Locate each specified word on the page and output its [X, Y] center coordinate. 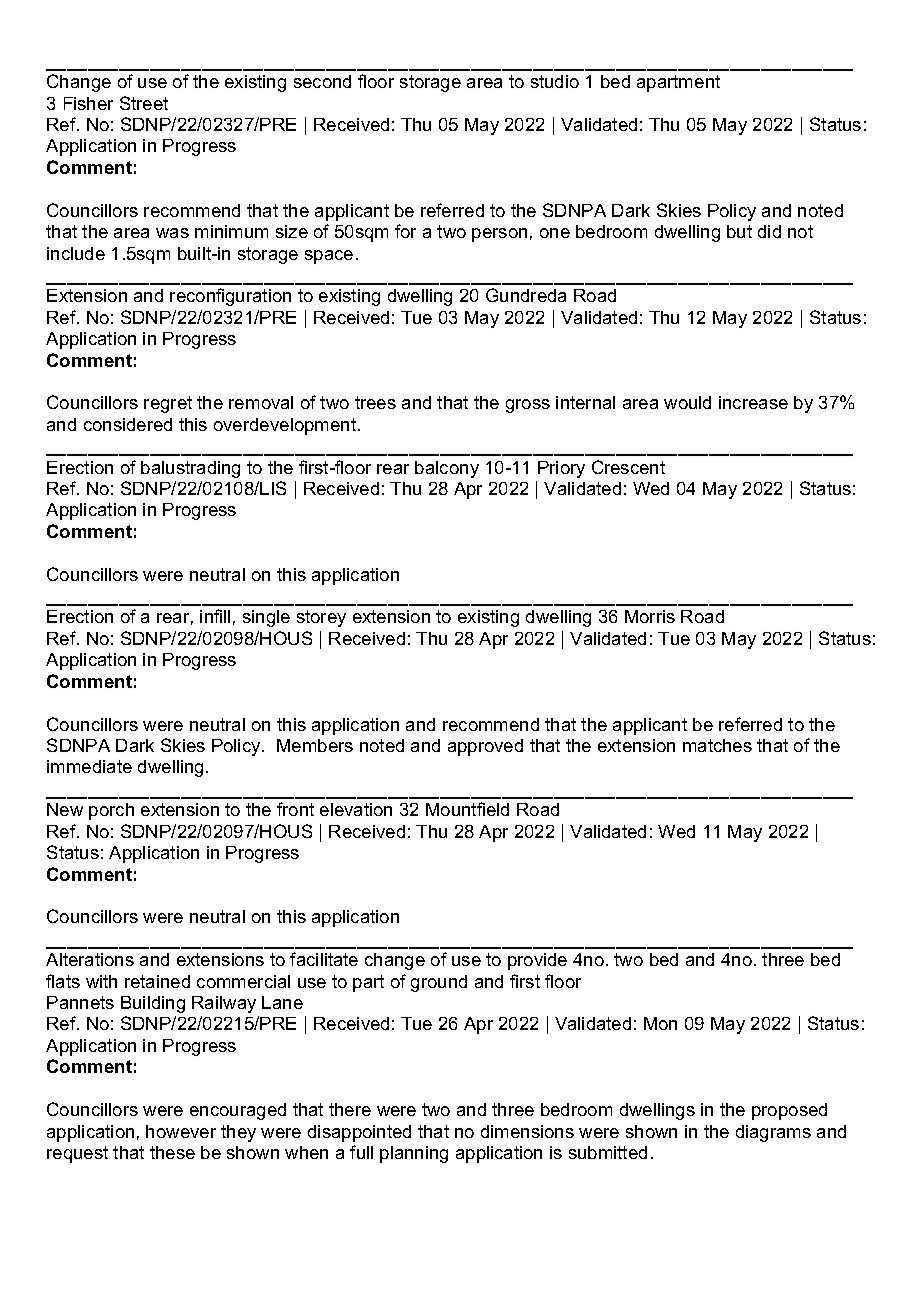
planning [414, 1154]
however [181, 1131]
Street [144, 103]
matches [717, 745]
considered [128, 424]
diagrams [773, 1133]
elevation [356, 809]
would [687, 402]
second [322, 81]
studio [555, 81]
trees [375, 402]
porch [111, 811]
